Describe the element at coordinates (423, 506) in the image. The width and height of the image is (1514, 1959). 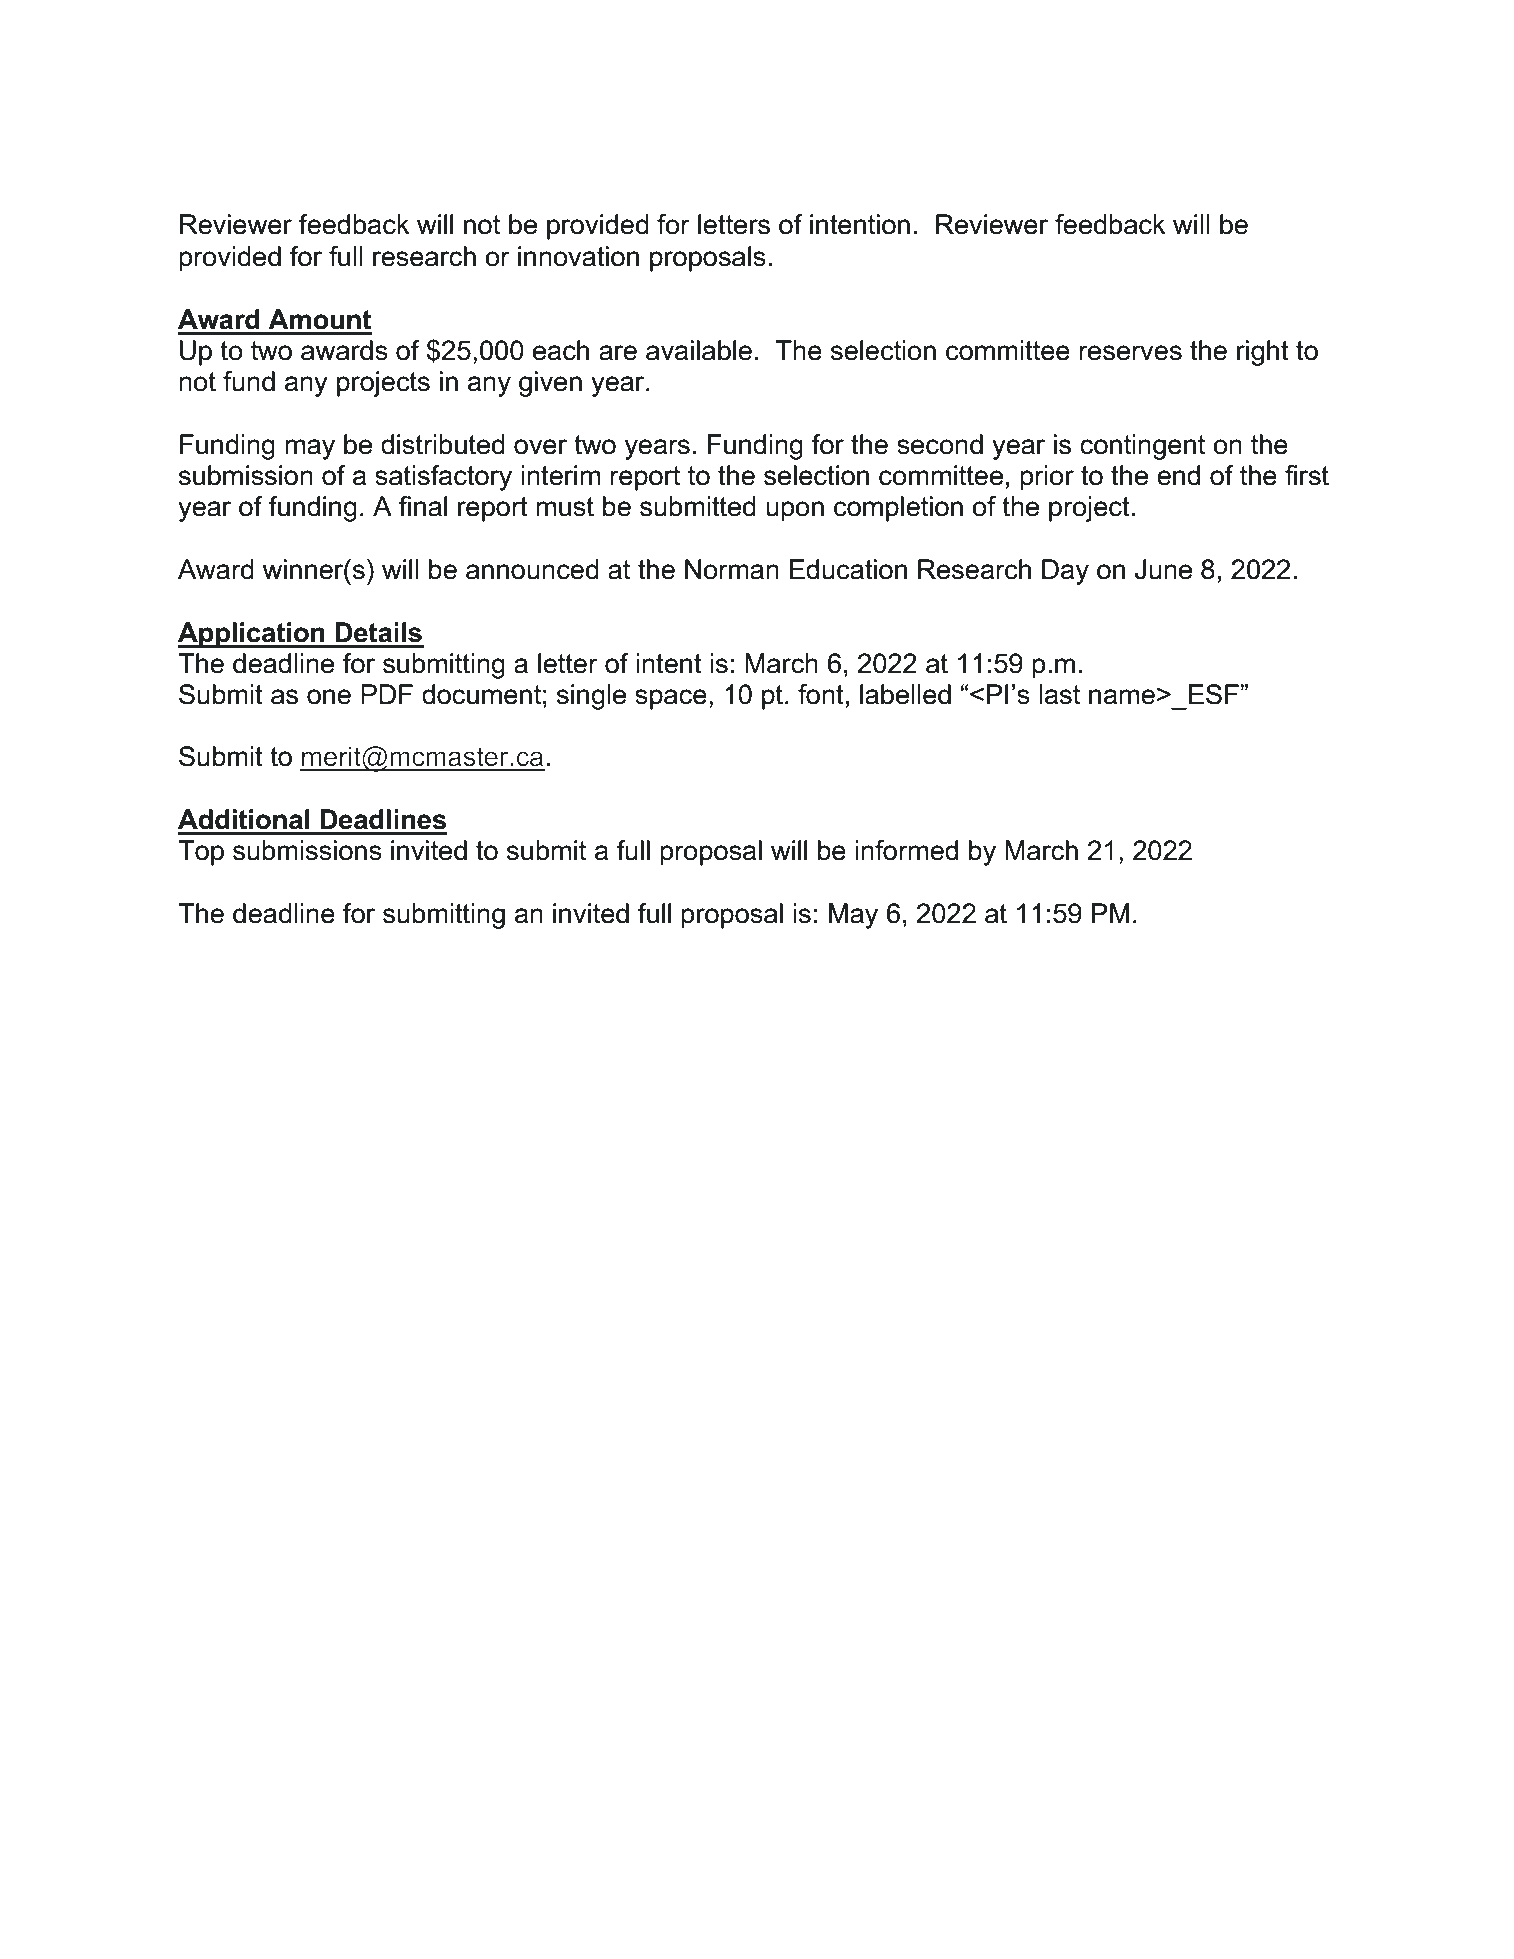
I see `final` at that location.
